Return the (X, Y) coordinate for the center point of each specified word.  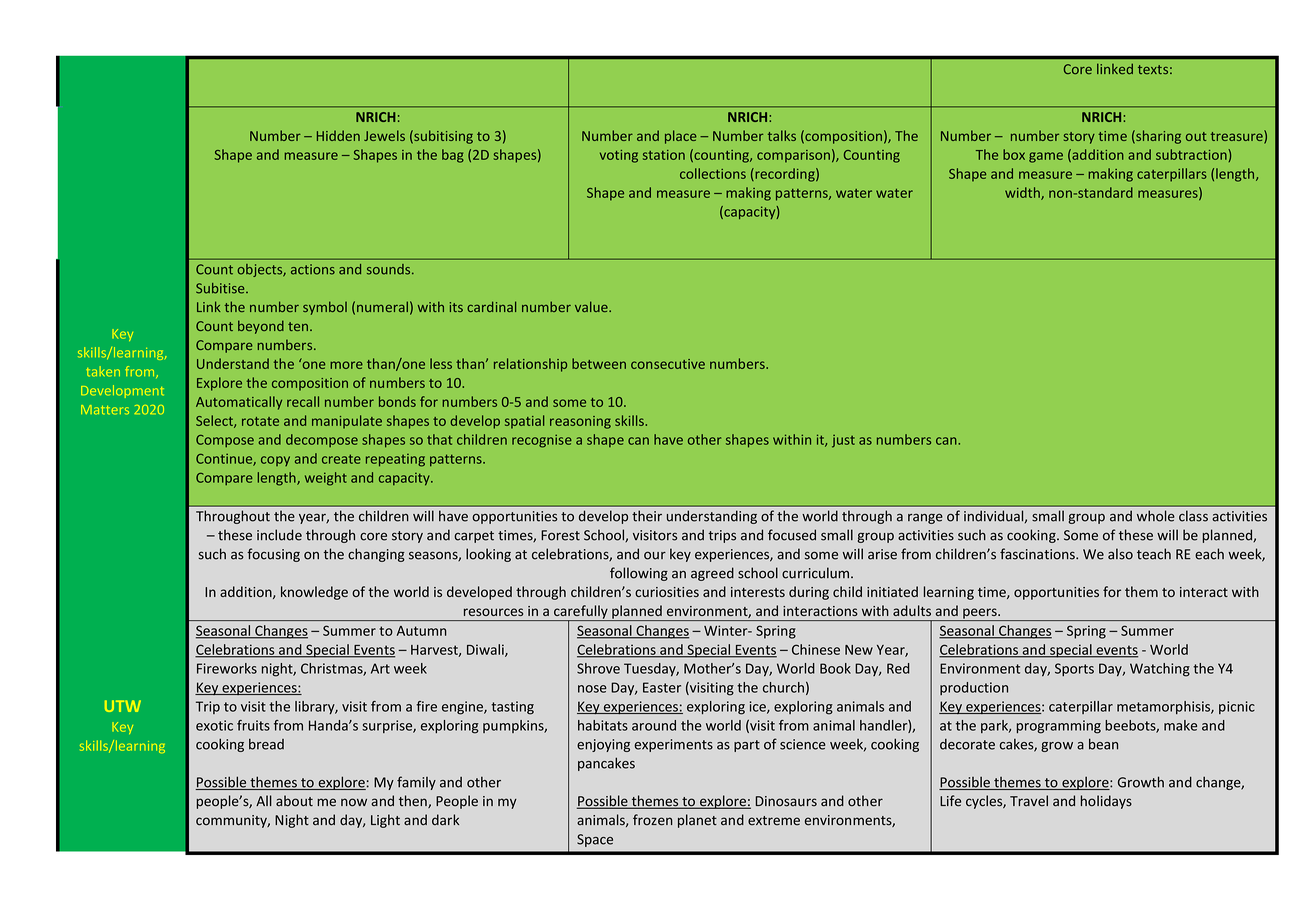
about (294, 801)
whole (1156, 516)
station (664, 155)
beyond (261, 327)
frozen (652, 820)
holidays (1106, 802)
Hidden (338, 135)
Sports (1074, 669)
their (647, 516)
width (1023, 193)
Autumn (422, 631)
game (1046, 157)
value (592, 306)
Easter (662, 687)
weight (326, 479)
